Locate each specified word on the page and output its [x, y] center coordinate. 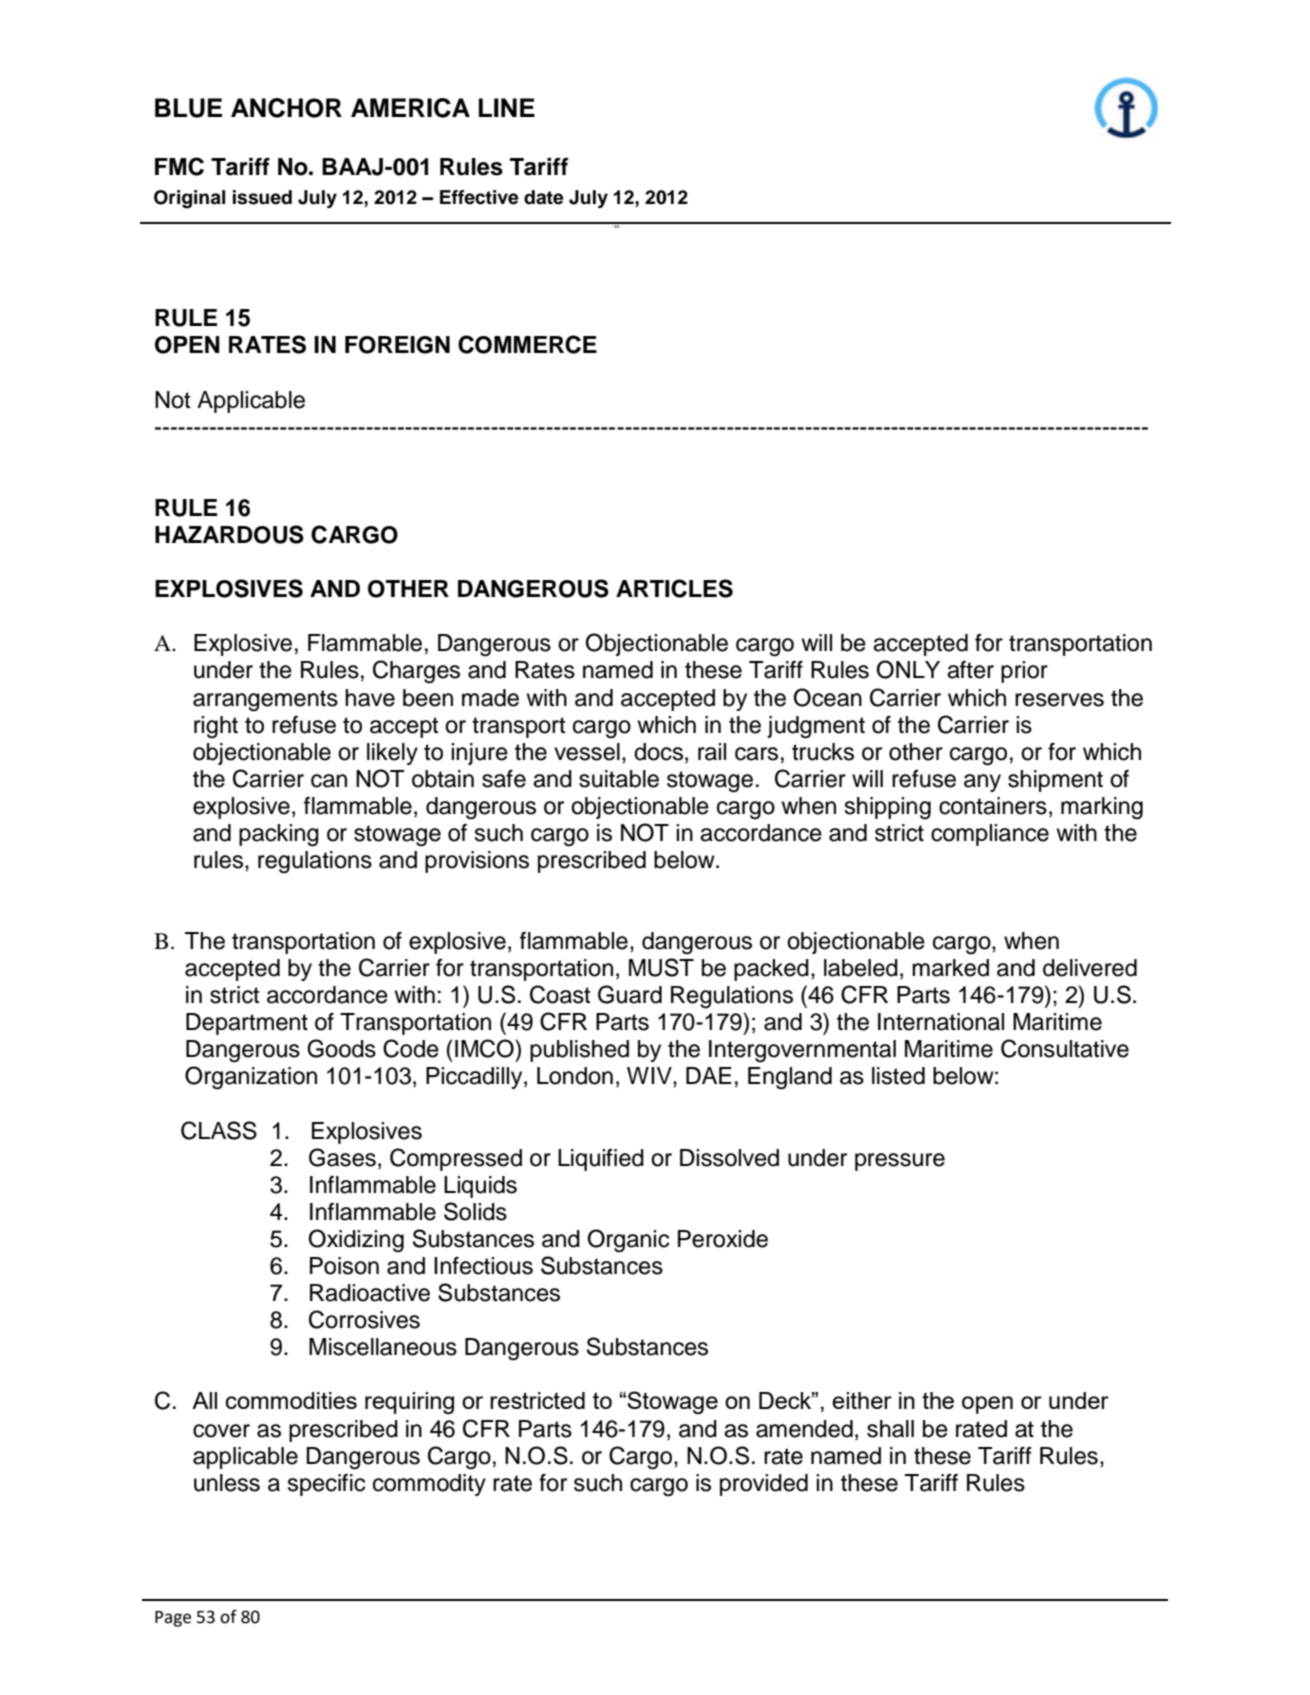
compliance [990, 835]
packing [279, 835]
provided [764, 1485]
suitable [619, 779]
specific [326, 1485]
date [544, 197]
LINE [507, 107]
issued [262, 197]
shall [890, 1429]
